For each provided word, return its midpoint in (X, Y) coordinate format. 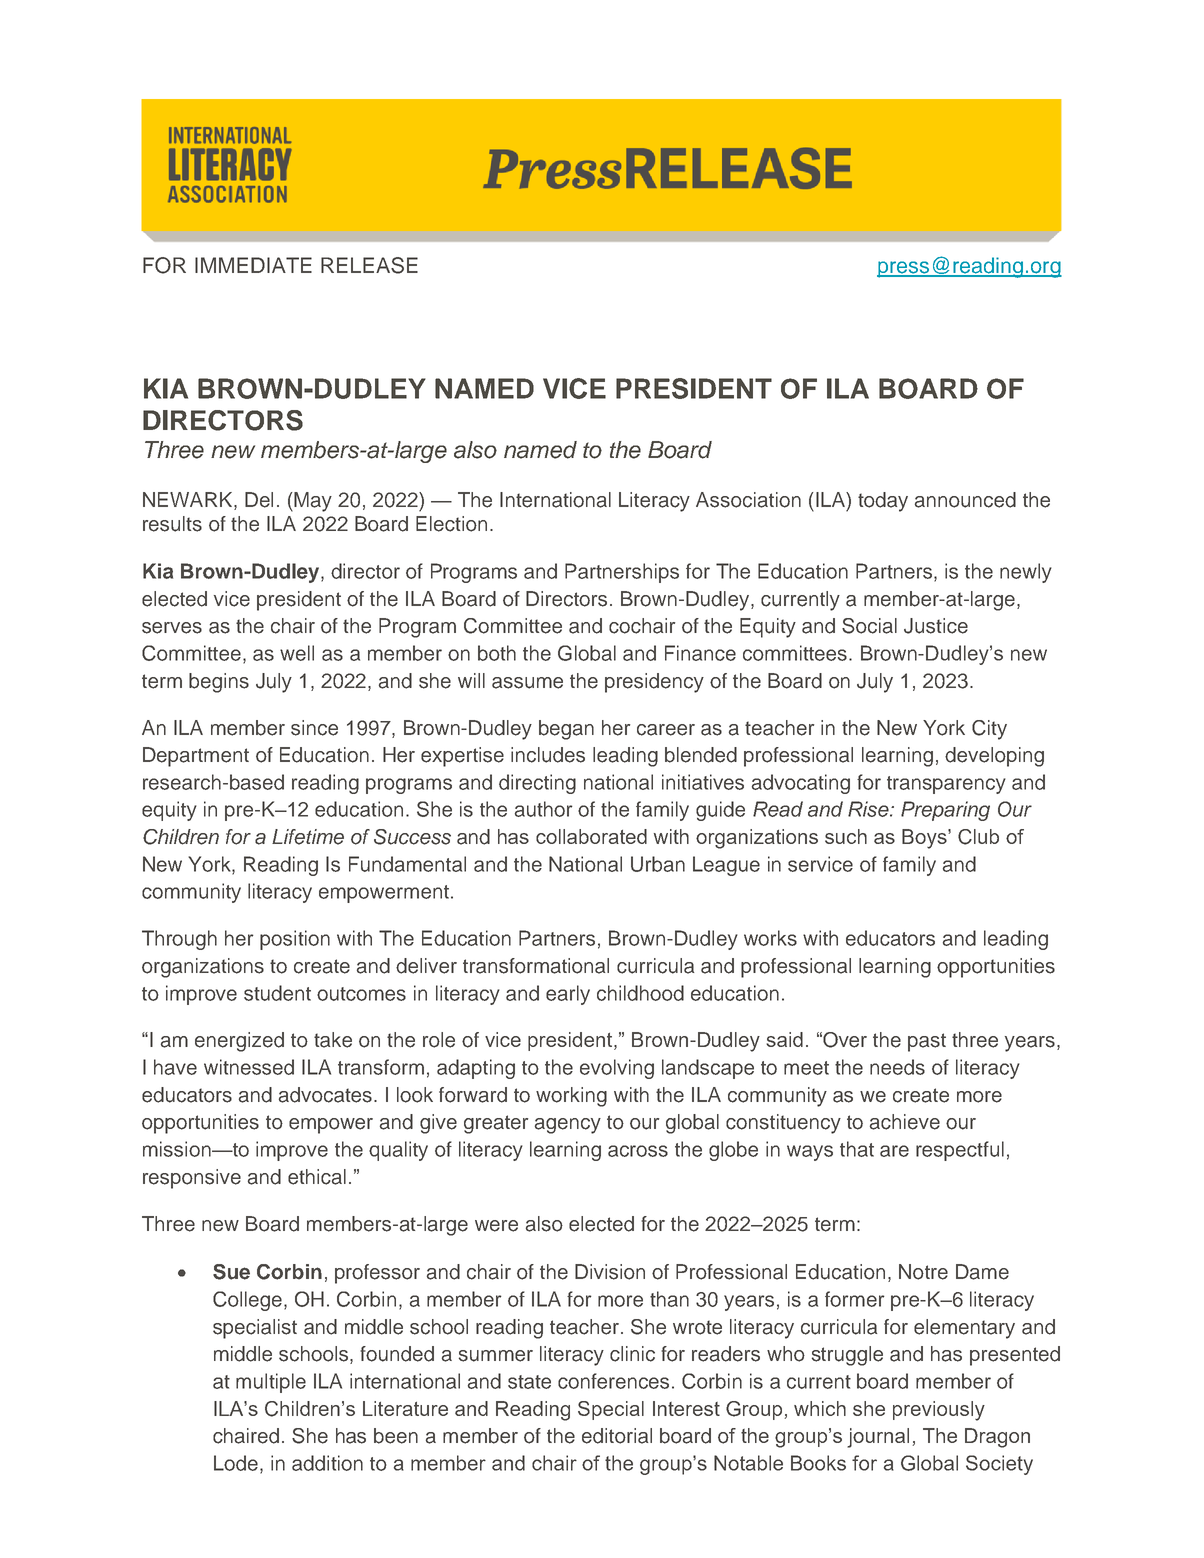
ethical (317, 1177)
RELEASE (369, 265)
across (638, 1151)
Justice (936, 626)
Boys (925, 839)
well (297, 653)
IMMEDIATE (253, 265)
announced (965, 500)
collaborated (591, 836)
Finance (700, 653)
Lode (236, 1463)
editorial (617, 1436)
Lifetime (308, 837)
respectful (960, 1151)
